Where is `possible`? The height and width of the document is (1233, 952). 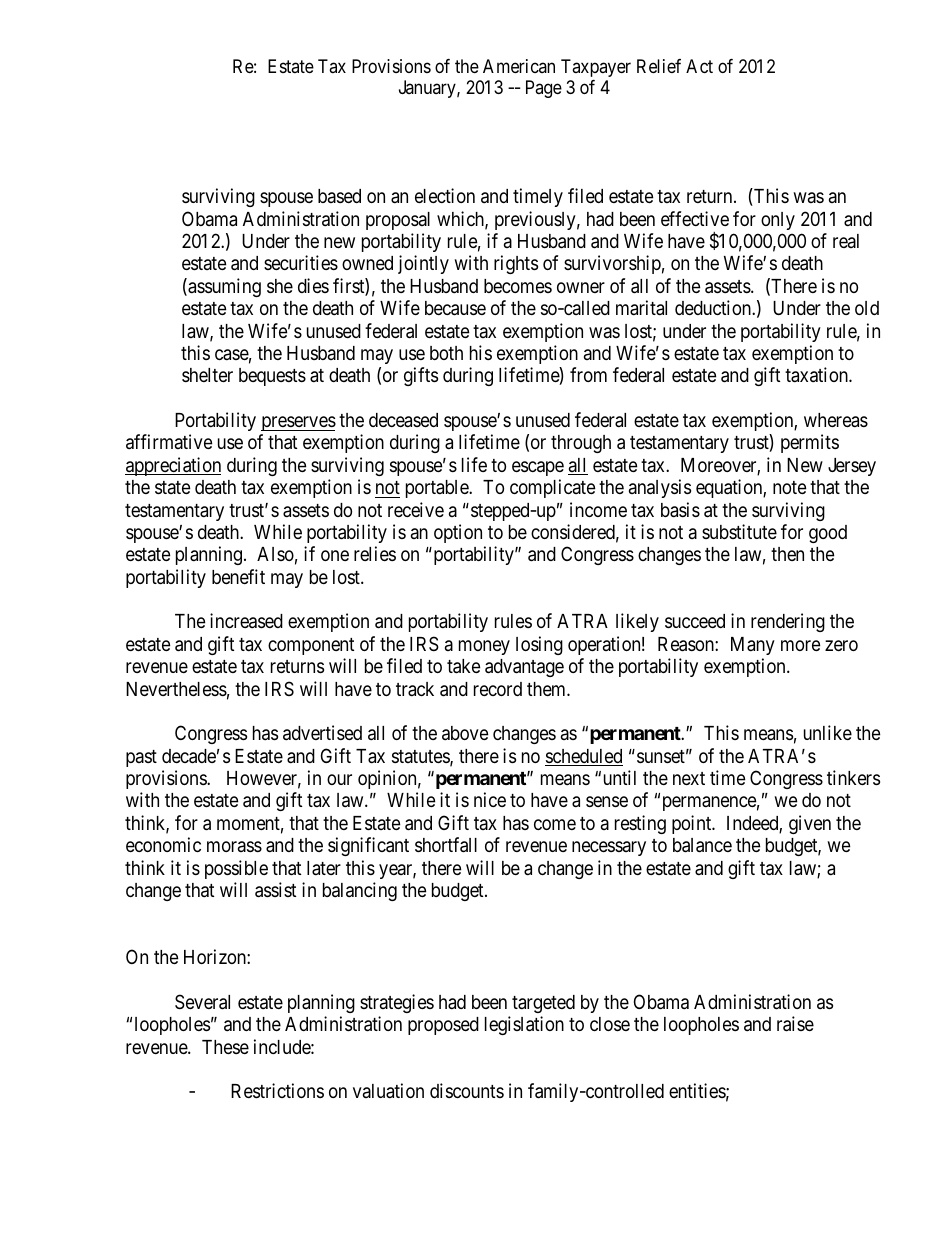 possible is located at coordinates (236, 869).
